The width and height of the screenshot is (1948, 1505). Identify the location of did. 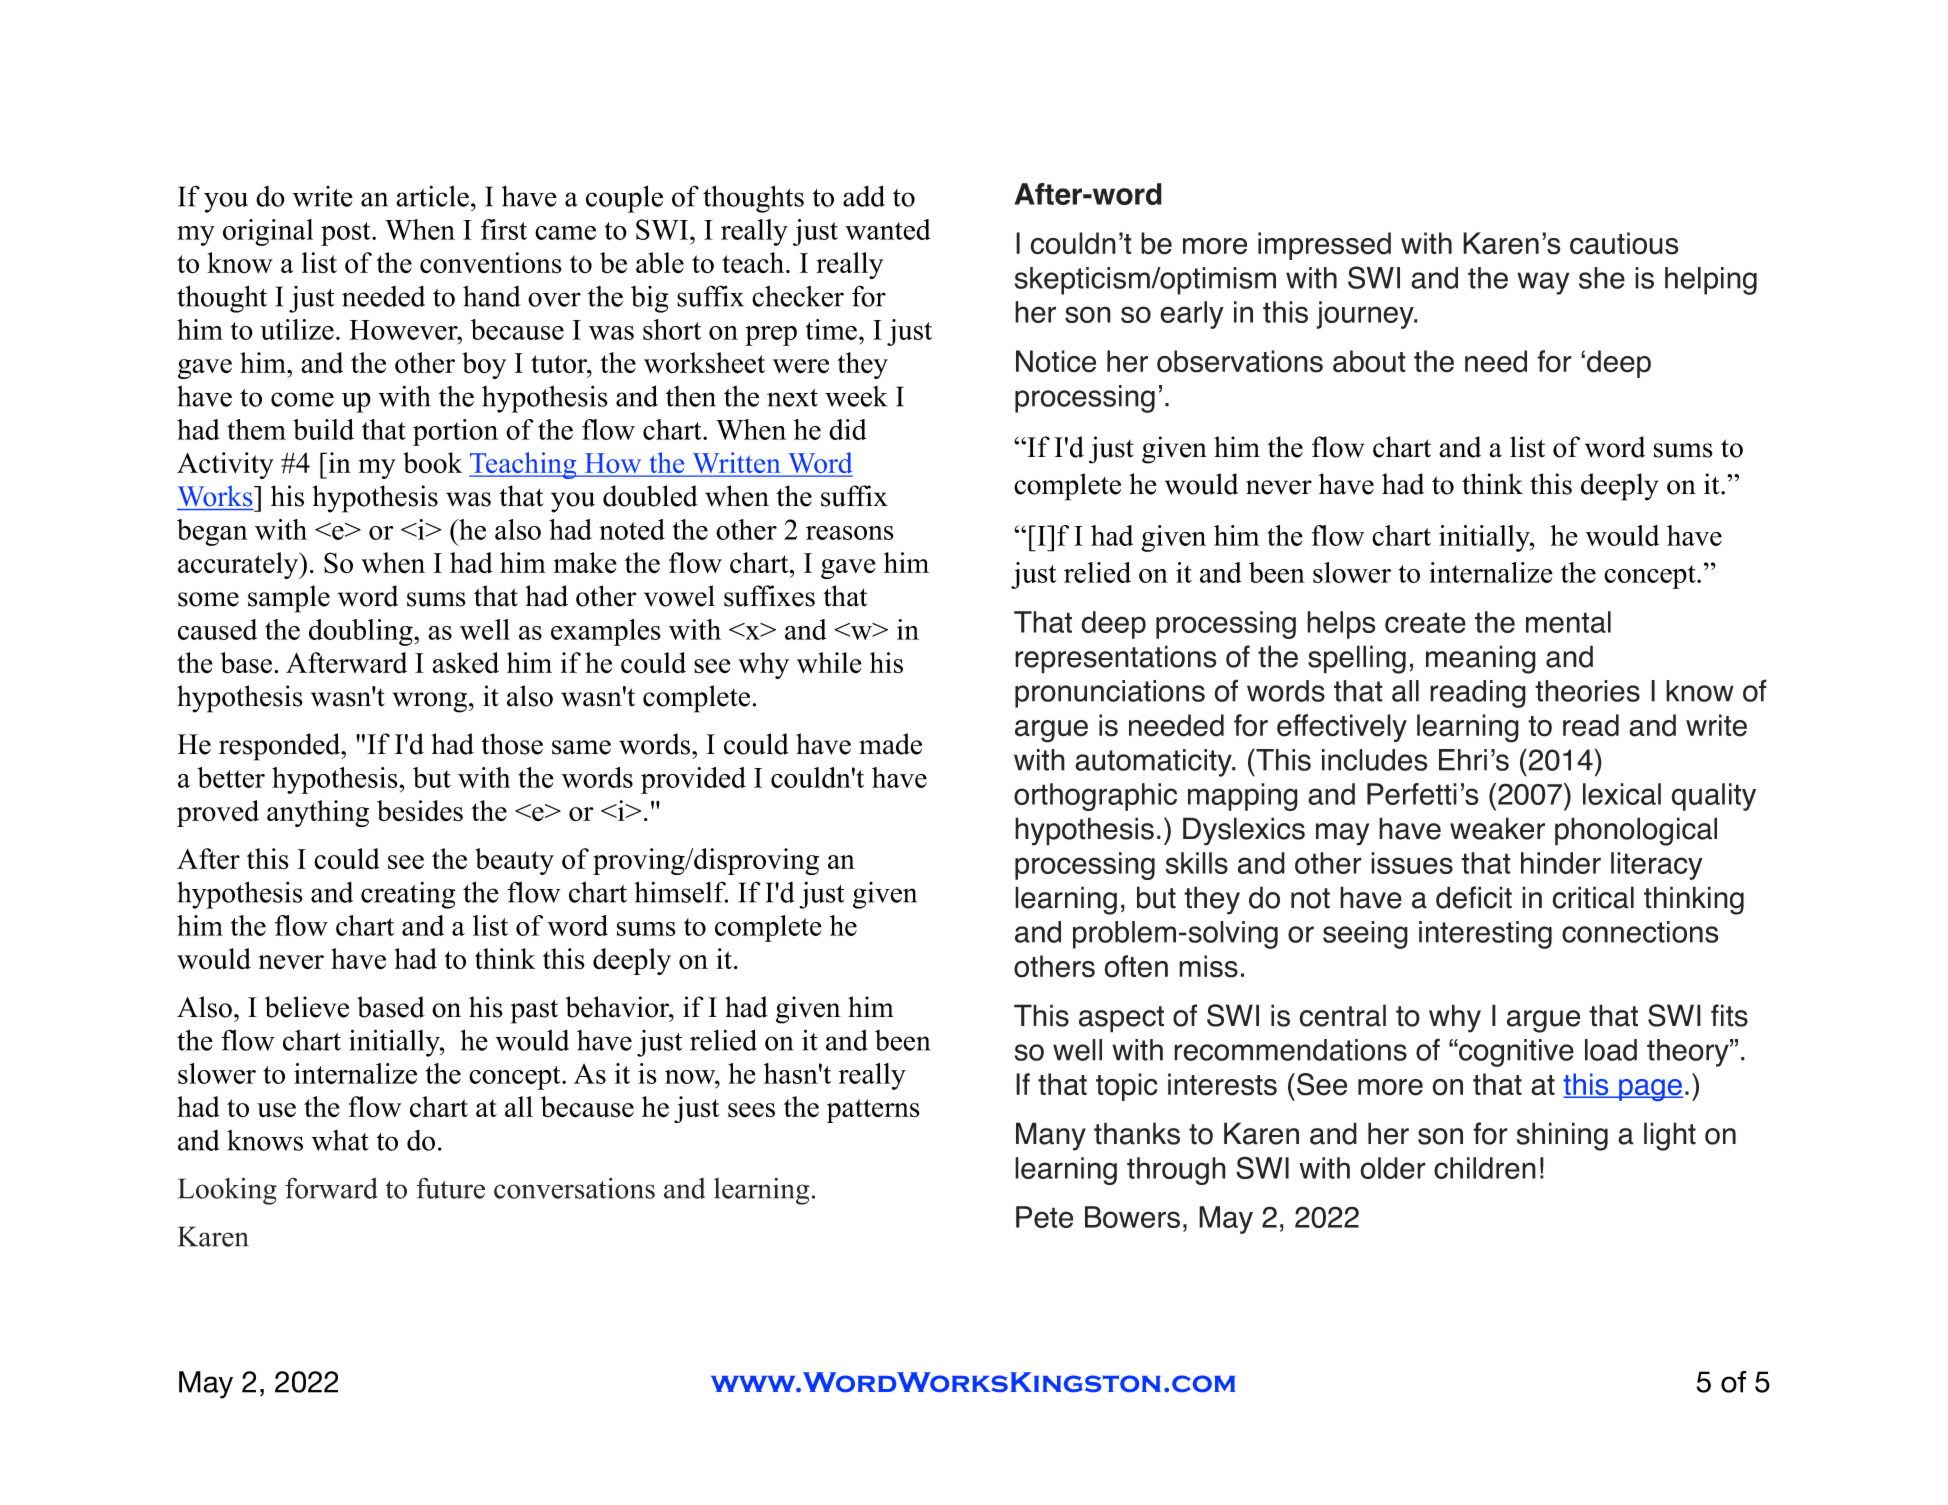
(847, 429).
